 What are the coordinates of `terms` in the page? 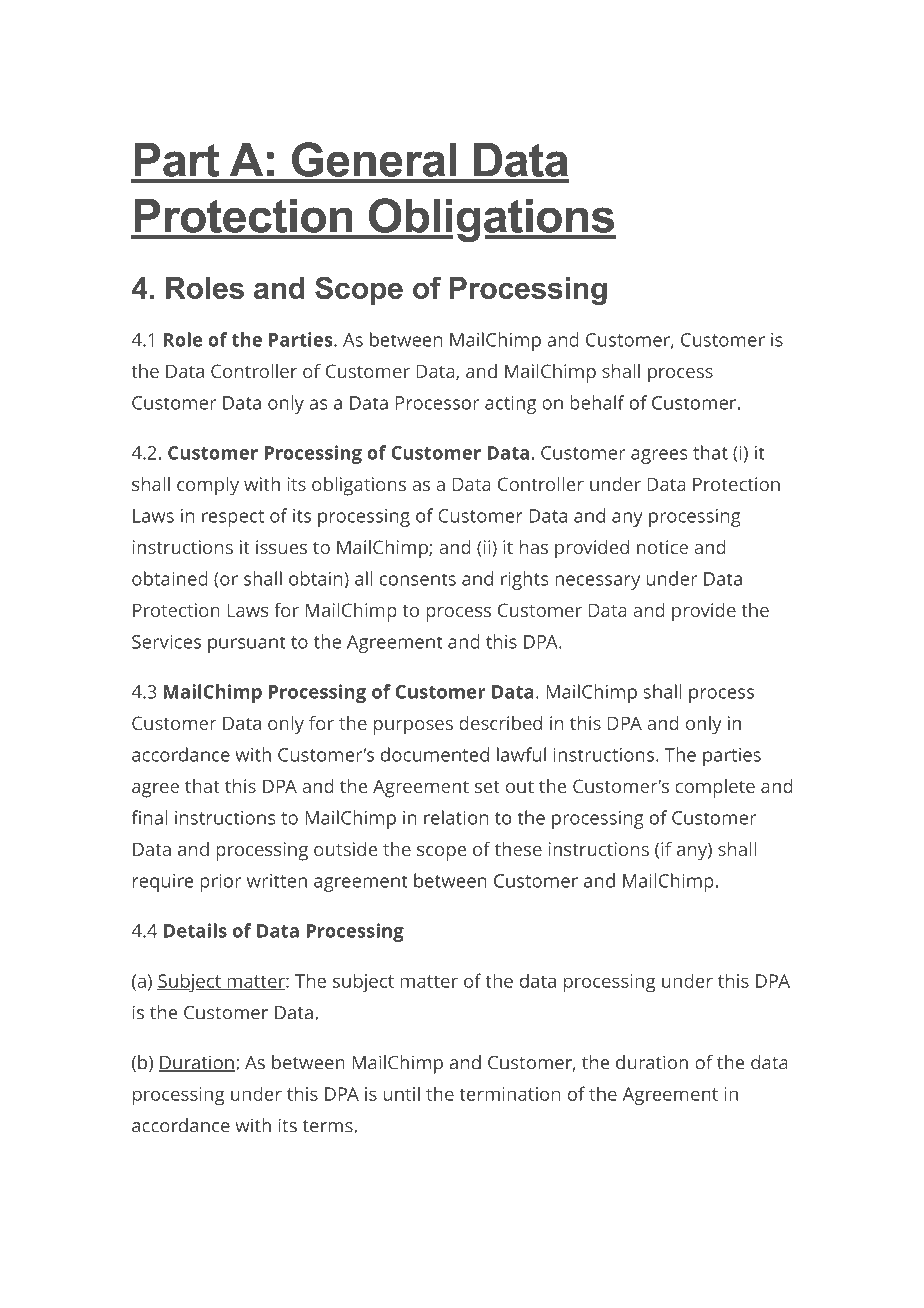 It's located at (329, 1126).
